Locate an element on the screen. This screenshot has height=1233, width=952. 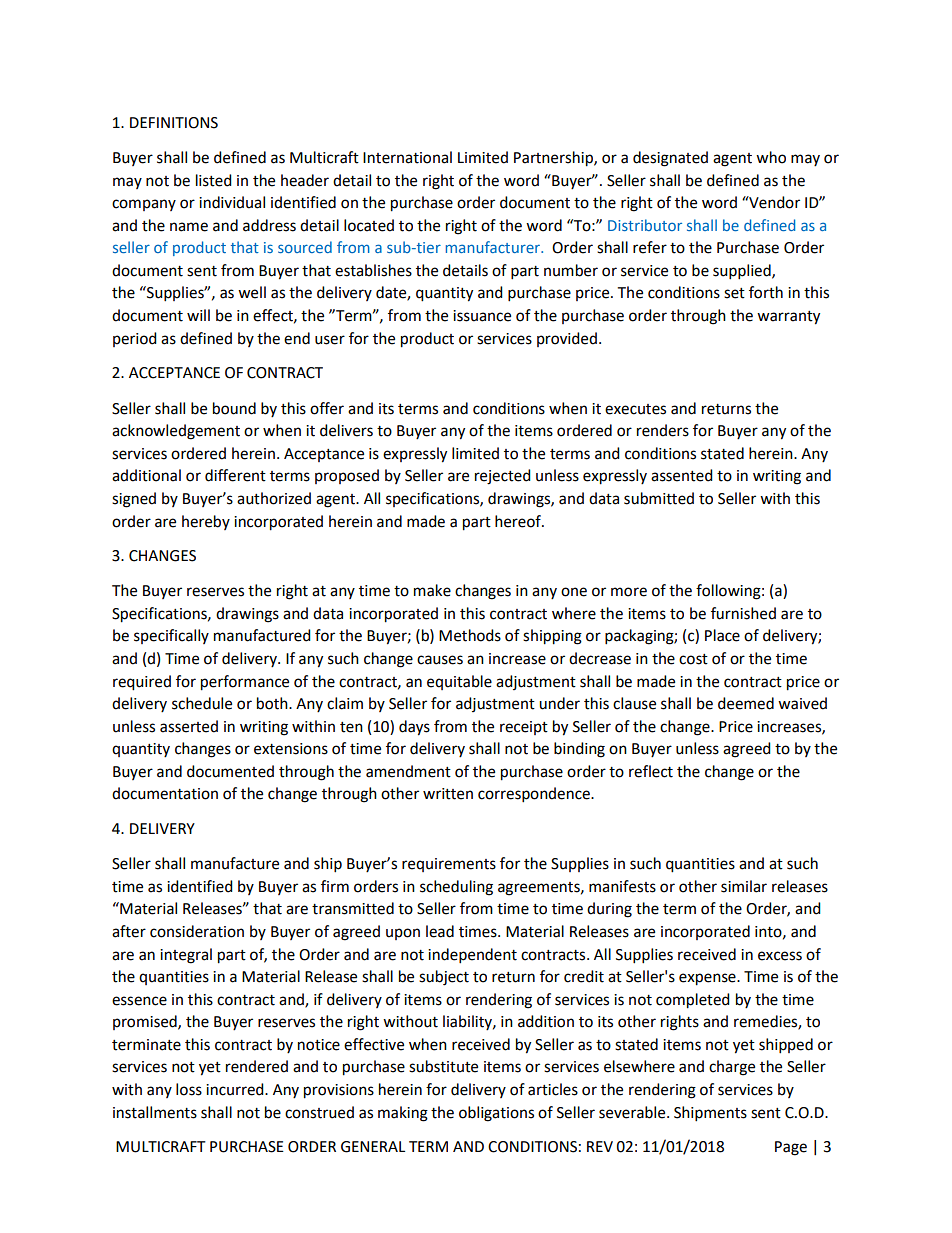
who is located at coordinates (771, 157).
